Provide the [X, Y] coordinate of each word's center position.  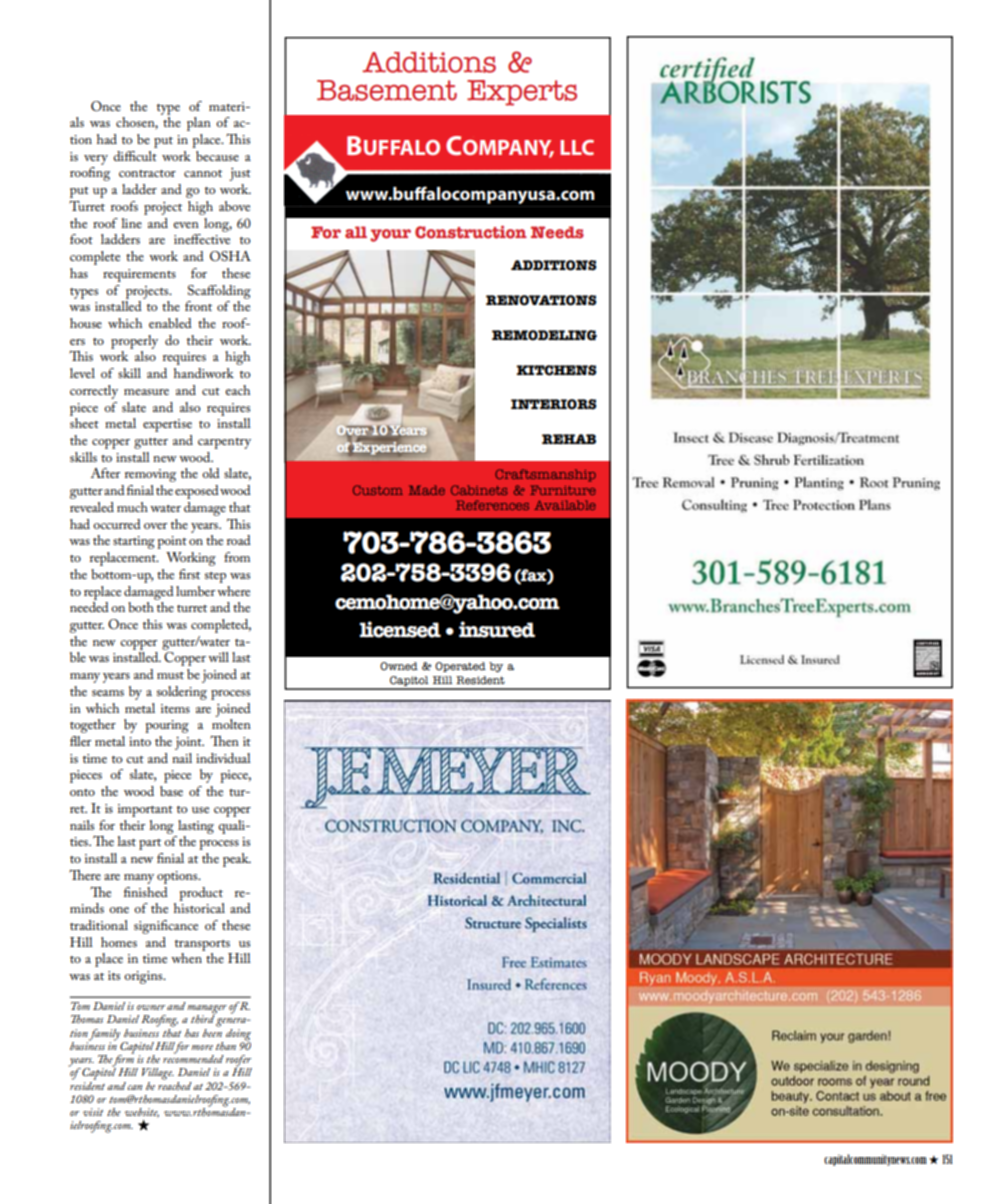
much [132, 507]
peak [237, 860]
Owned [399, 666]
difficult [135, 156]
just [240, 174]
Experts [522, 93]
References [492, 505]
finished [146, 892]
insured [497, 629]
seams [108, 693]
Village [158, 1074]
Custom [378, 490]
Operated [460, 667]
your [390, 235]
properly [134, 342]
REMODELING [544, 335]
